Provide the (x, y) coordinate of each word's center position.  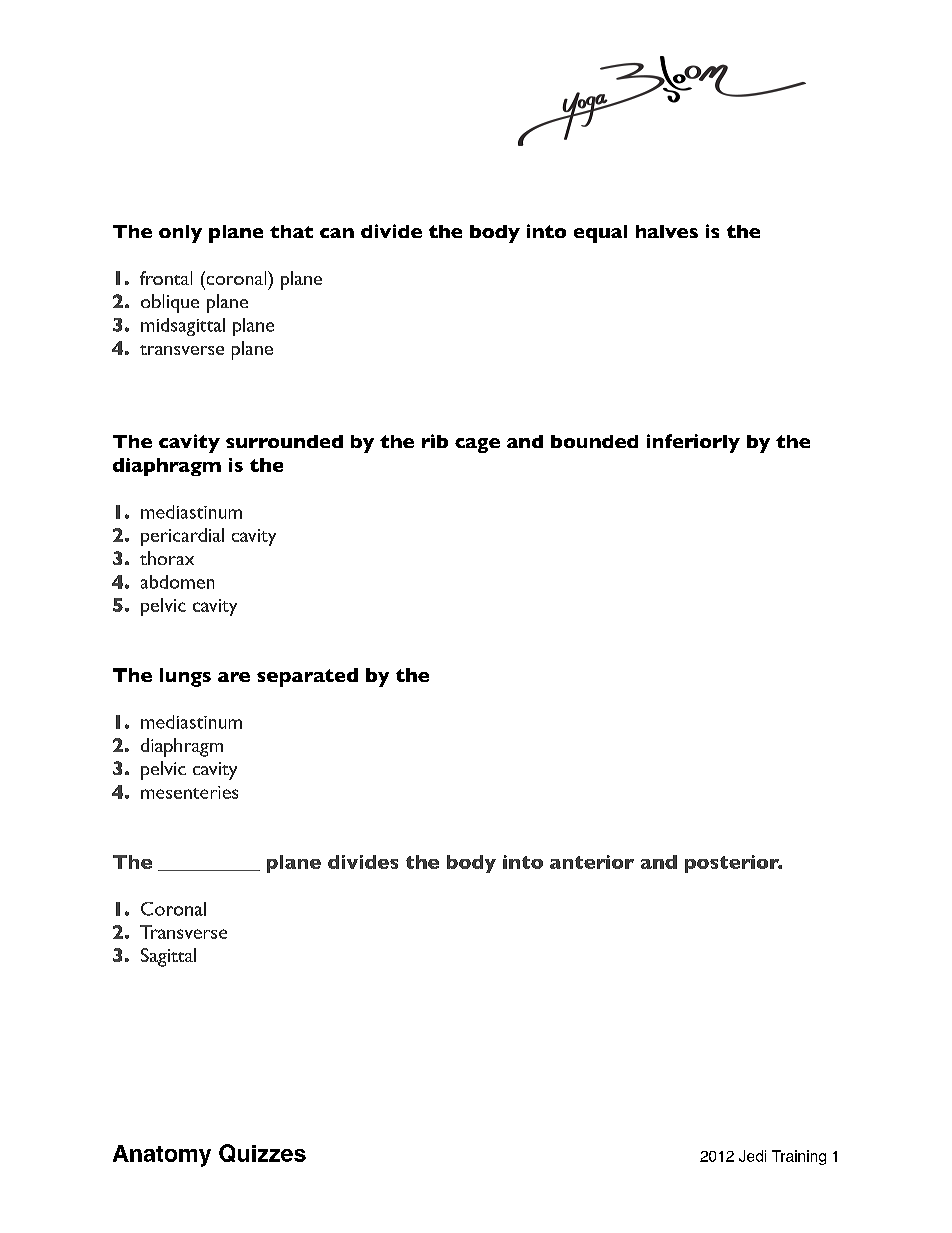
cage (477, 445)
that (291, 231)
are (234, 677)
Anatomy (162, 1156)
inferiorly (693, 443)
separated (307, 677)
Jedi (752, 1156)
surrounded (284, 441)
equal (600, 234)
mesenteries (189, 792)
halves (667, 231)
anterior (592, 862)
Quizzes (262, 1153)
